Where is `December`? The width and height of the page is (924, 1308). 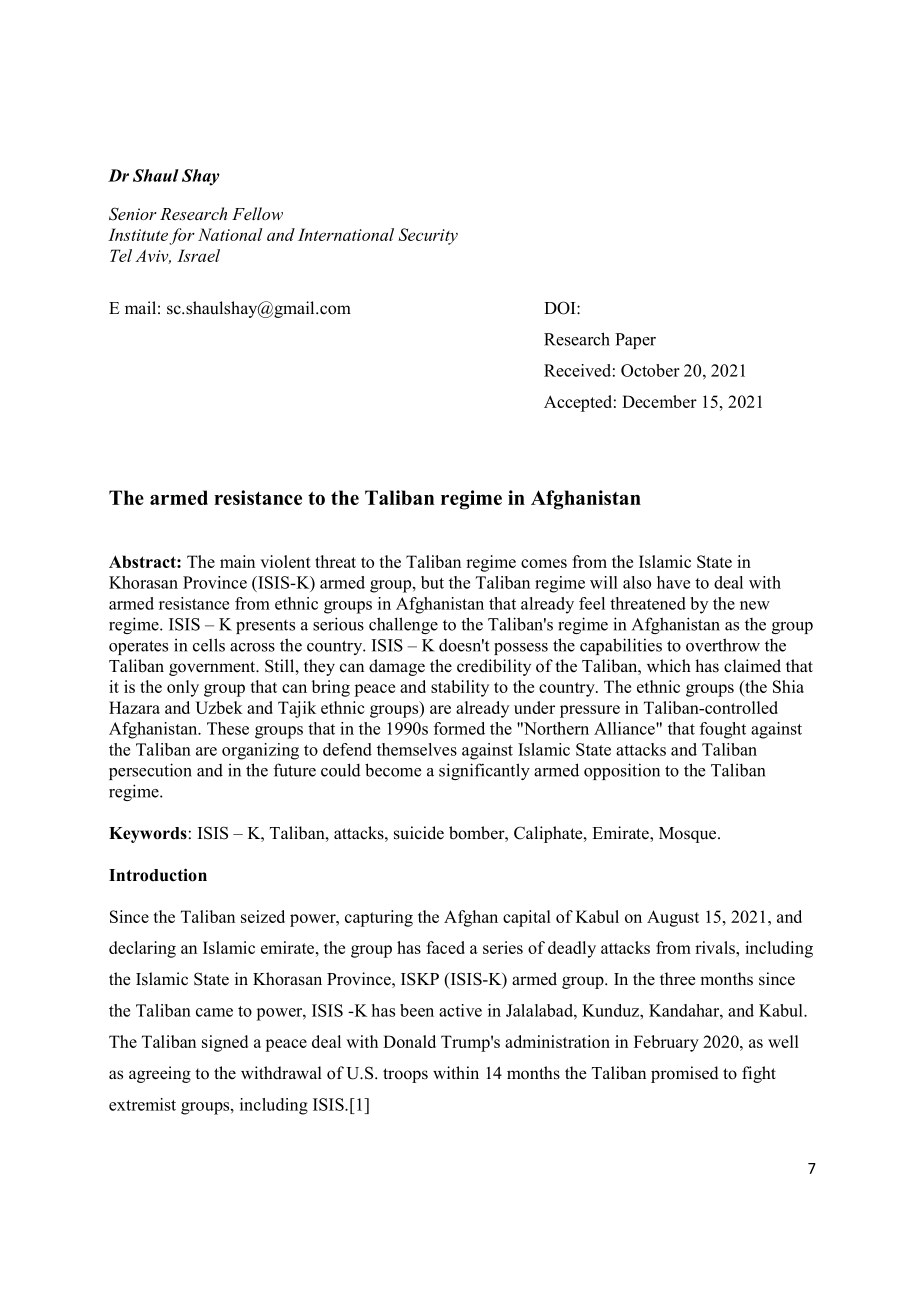
December is located at coordinates (659, 401).
